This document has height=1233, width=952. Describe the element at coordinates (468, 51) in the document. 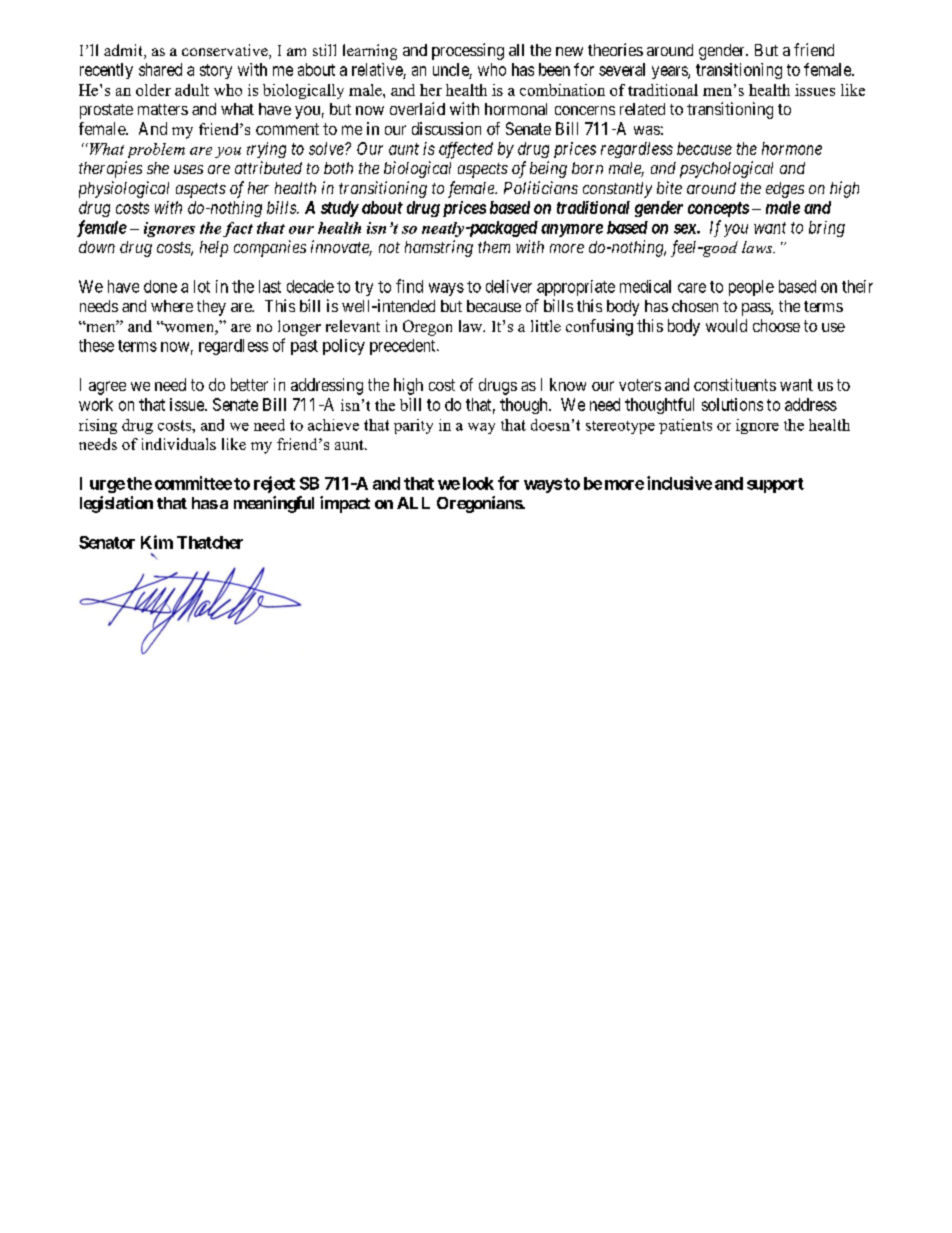

I see `processing` at that location.
